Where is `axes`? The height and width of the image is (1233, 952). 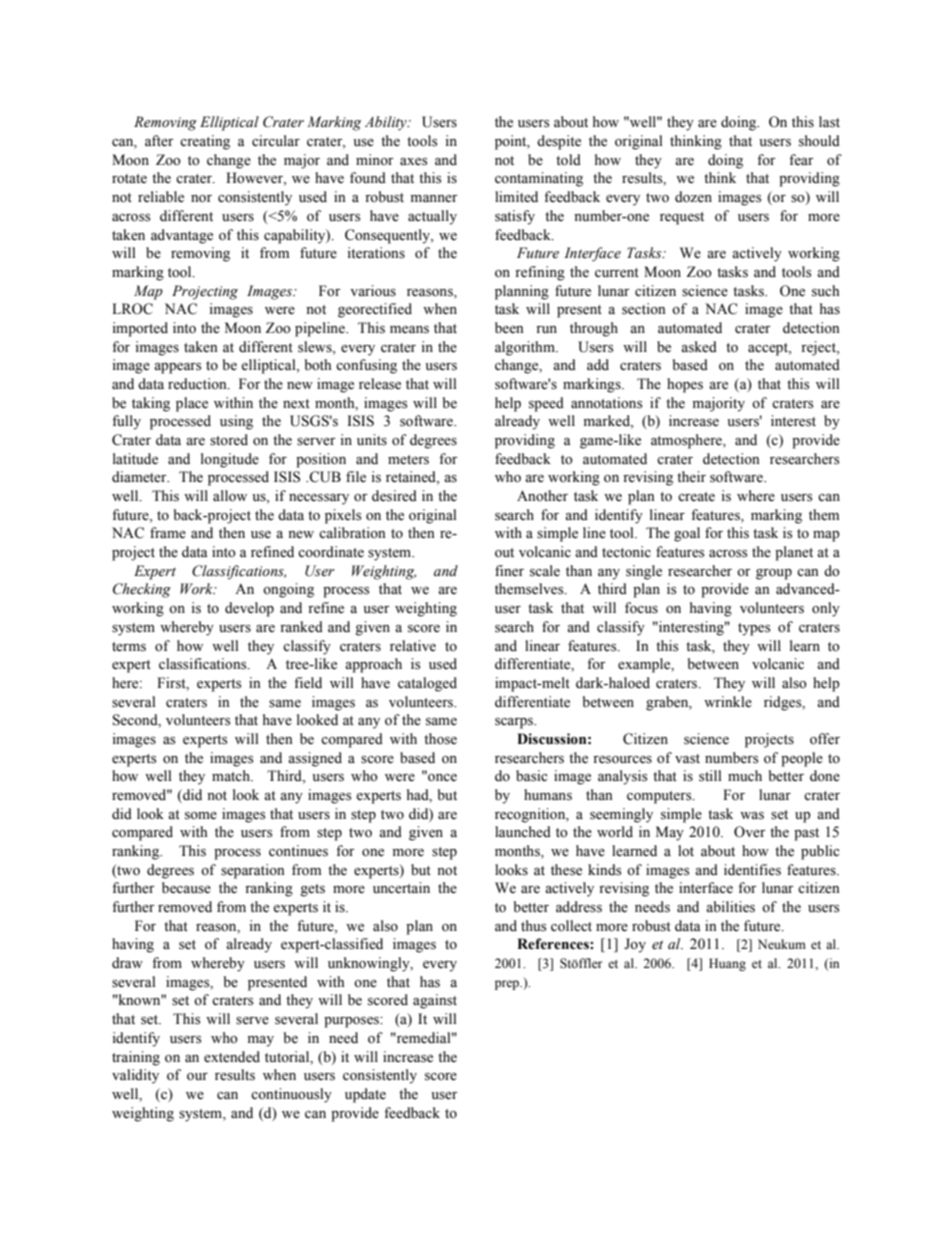
axes is located at coordinates (413, 162).
